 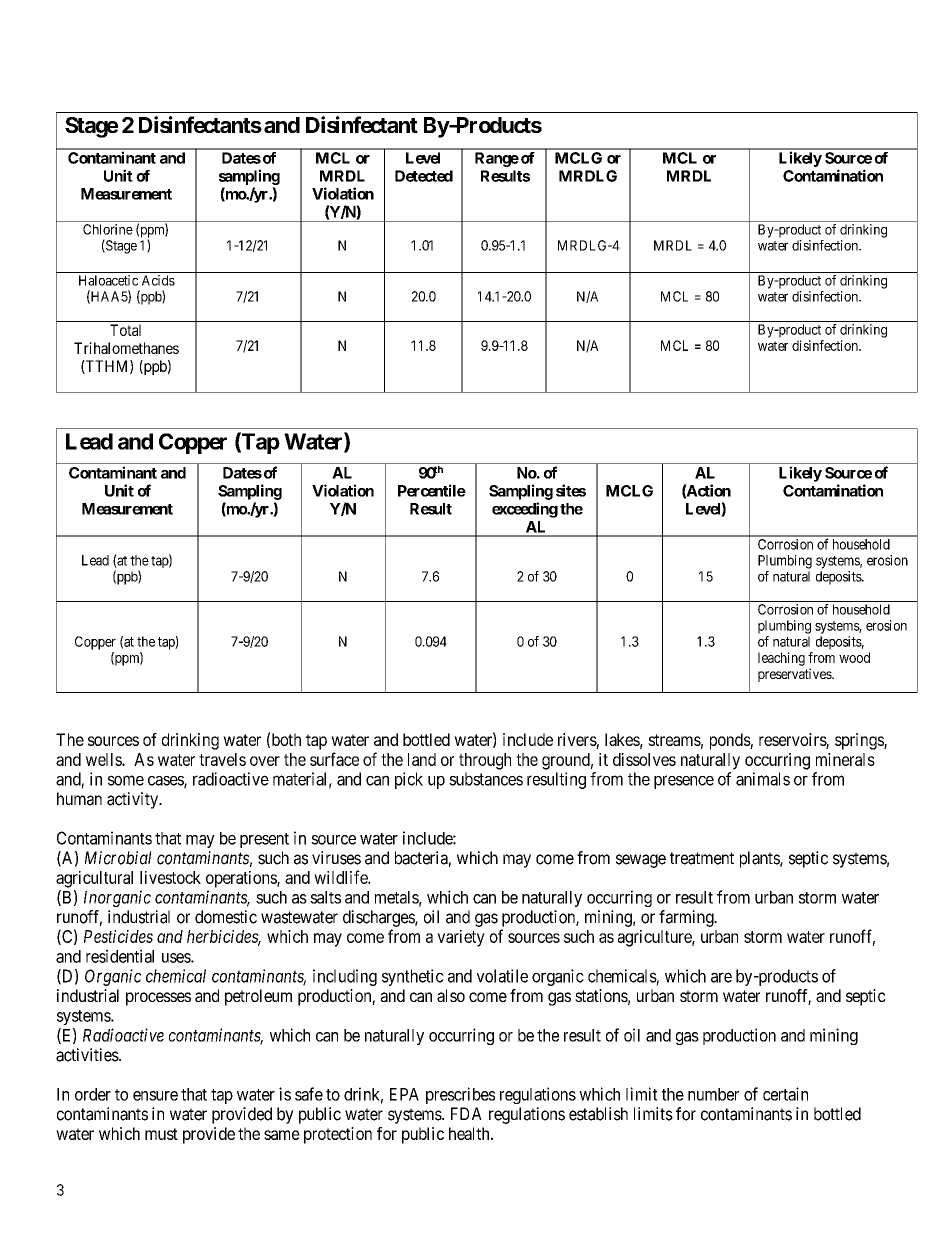 I want to click on Detected, so click(x=424, y=176).
